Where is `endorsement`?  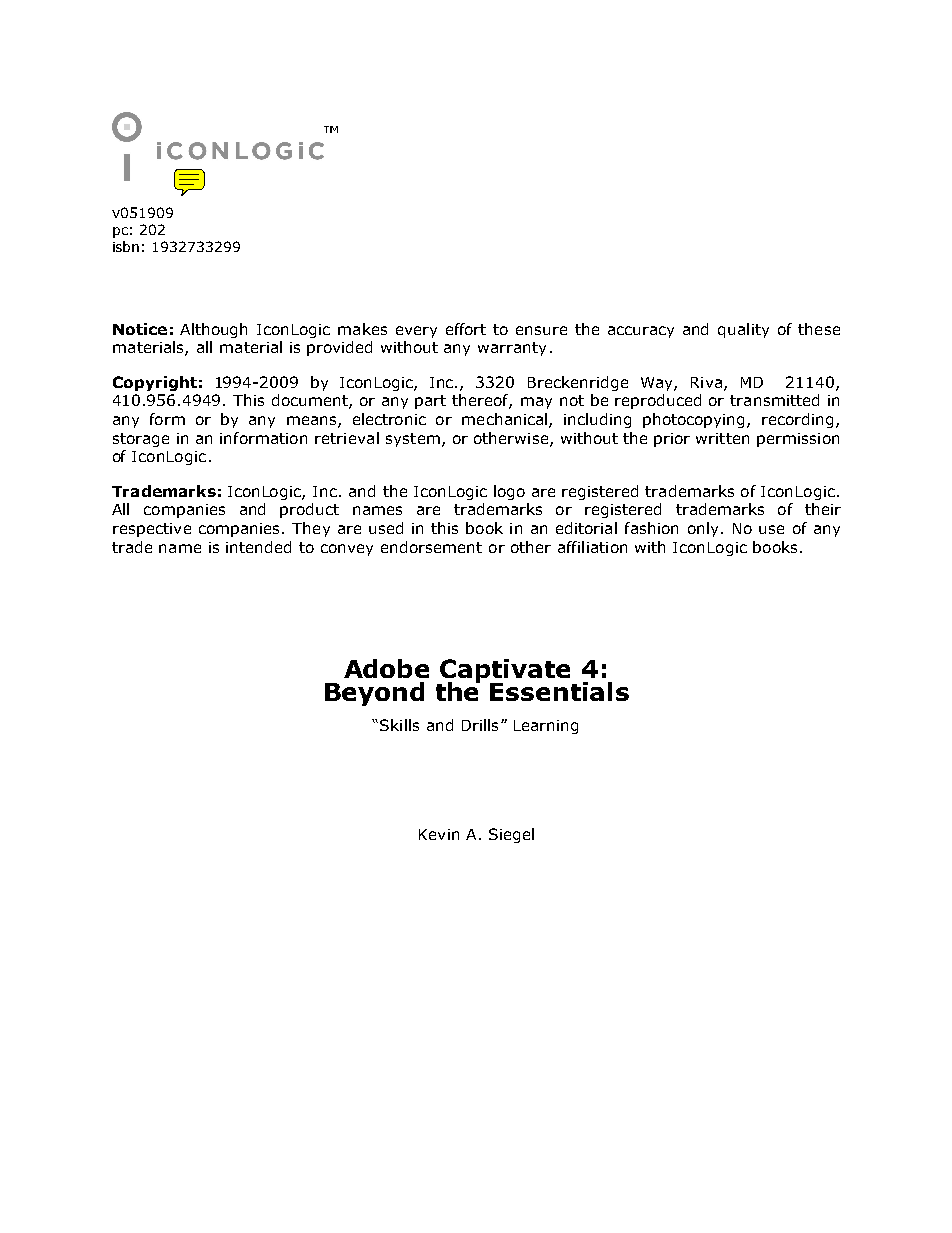
endorsement is located at coordinates (431, 547).
